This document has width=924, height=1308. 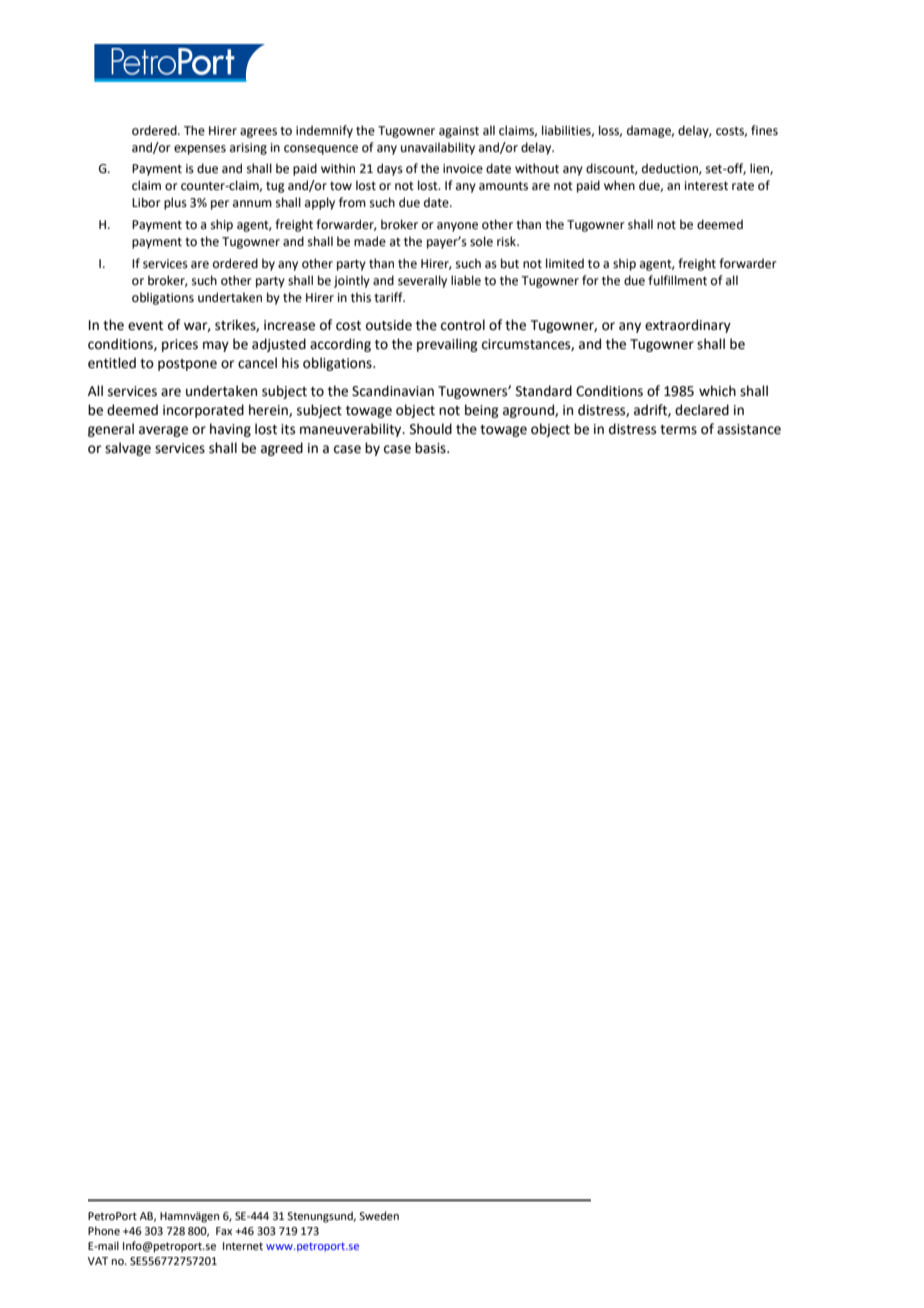 What do you see at coordinates (200, 150) in the document?
I see `expenses` at bounding box center [200, 150].
